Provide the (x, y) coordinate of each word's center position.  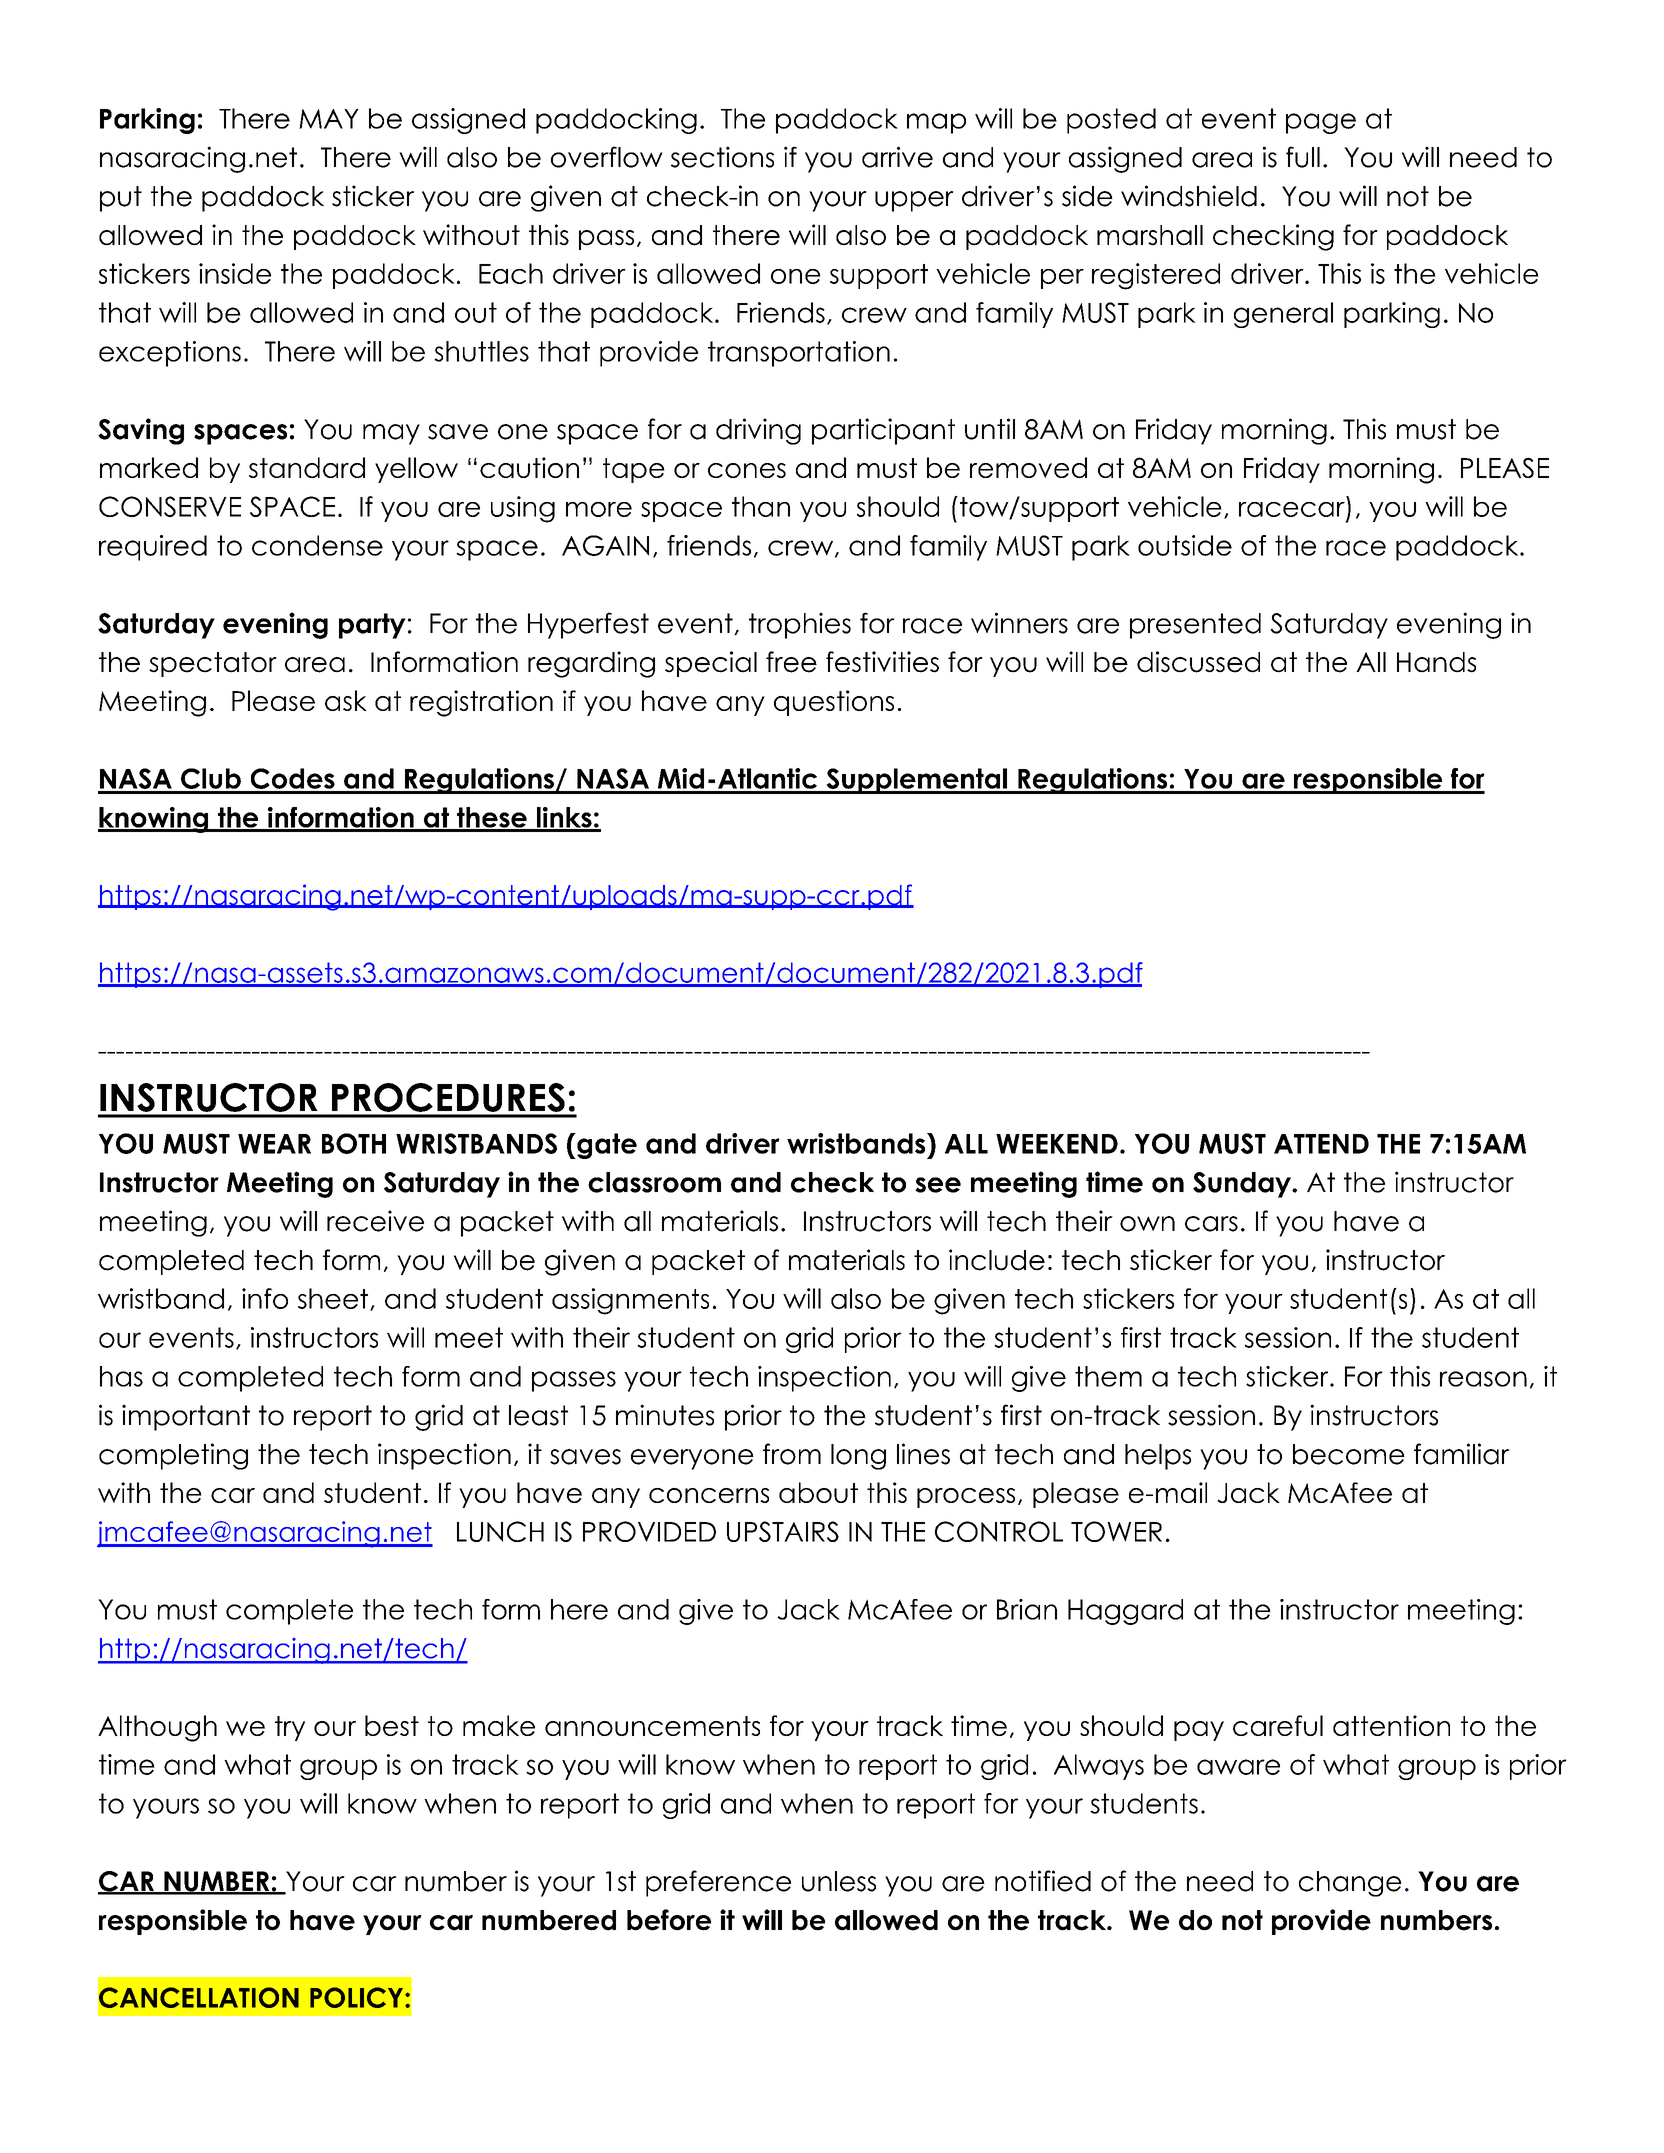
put (121, 199)
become (1349, 1454)
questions (834, 703)
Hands (1436, 662)
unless (839, 1881)
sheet (333, 1298)
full (1303, 157)
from (792, 1454)
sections (722, 157)
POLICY (356, 1997)
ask (346, 700)
